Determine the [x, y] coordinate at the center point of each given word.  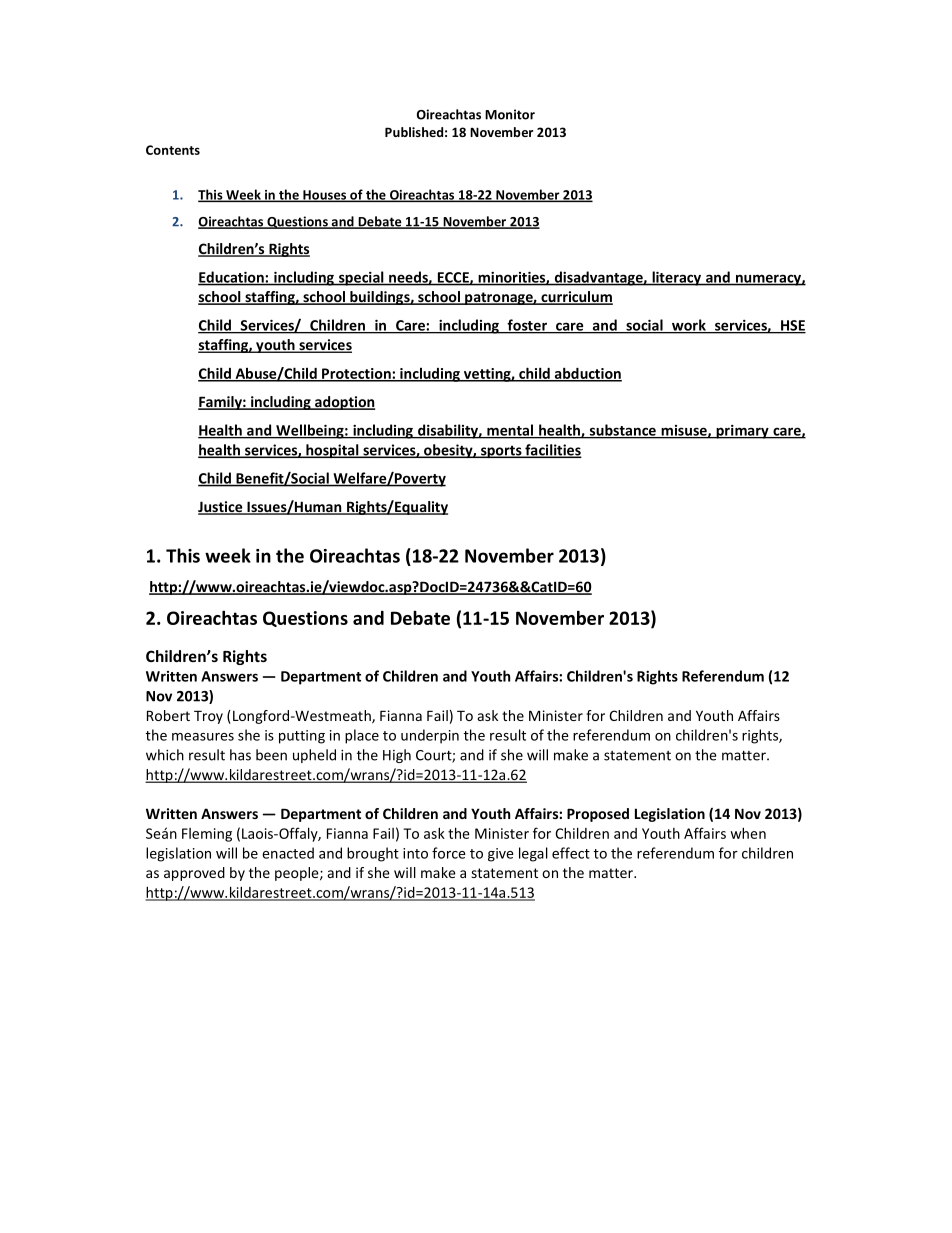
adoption [344, 403]
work [689, 326]
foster [527, 326]
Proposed [598, 815]
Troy [208, 717]
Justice [221, 508]
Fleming [207, 835]
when [748, 833]
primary [742, 432]
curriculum [576, 298]
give [500, 855]
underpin [430, 736]
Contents [173, 150]
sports [501, 452]
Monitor [510, 114]
